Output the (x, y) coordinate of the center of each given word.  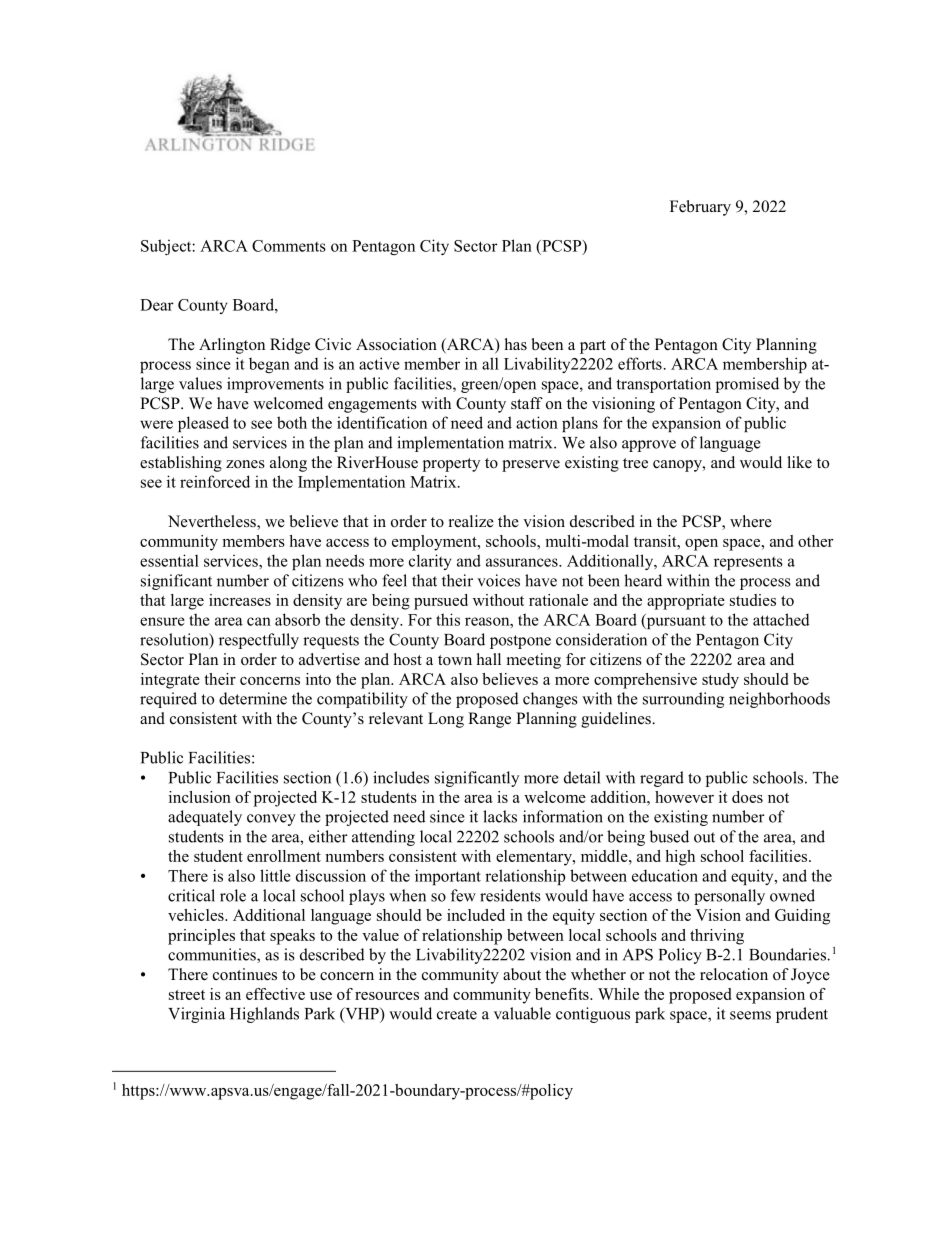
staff (527, 403)
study (720, 681)
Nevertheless (213, 522)
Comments (289, 246)
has (516, 344)
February (700, 208)
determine (253, 698)
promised (747, 385)
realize (471, 521)
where (751, 521)
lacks (500, 816)
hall (489, 659)
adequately (205, 818)
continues (245, 974)
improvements (275, 385)
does (747, 797)
